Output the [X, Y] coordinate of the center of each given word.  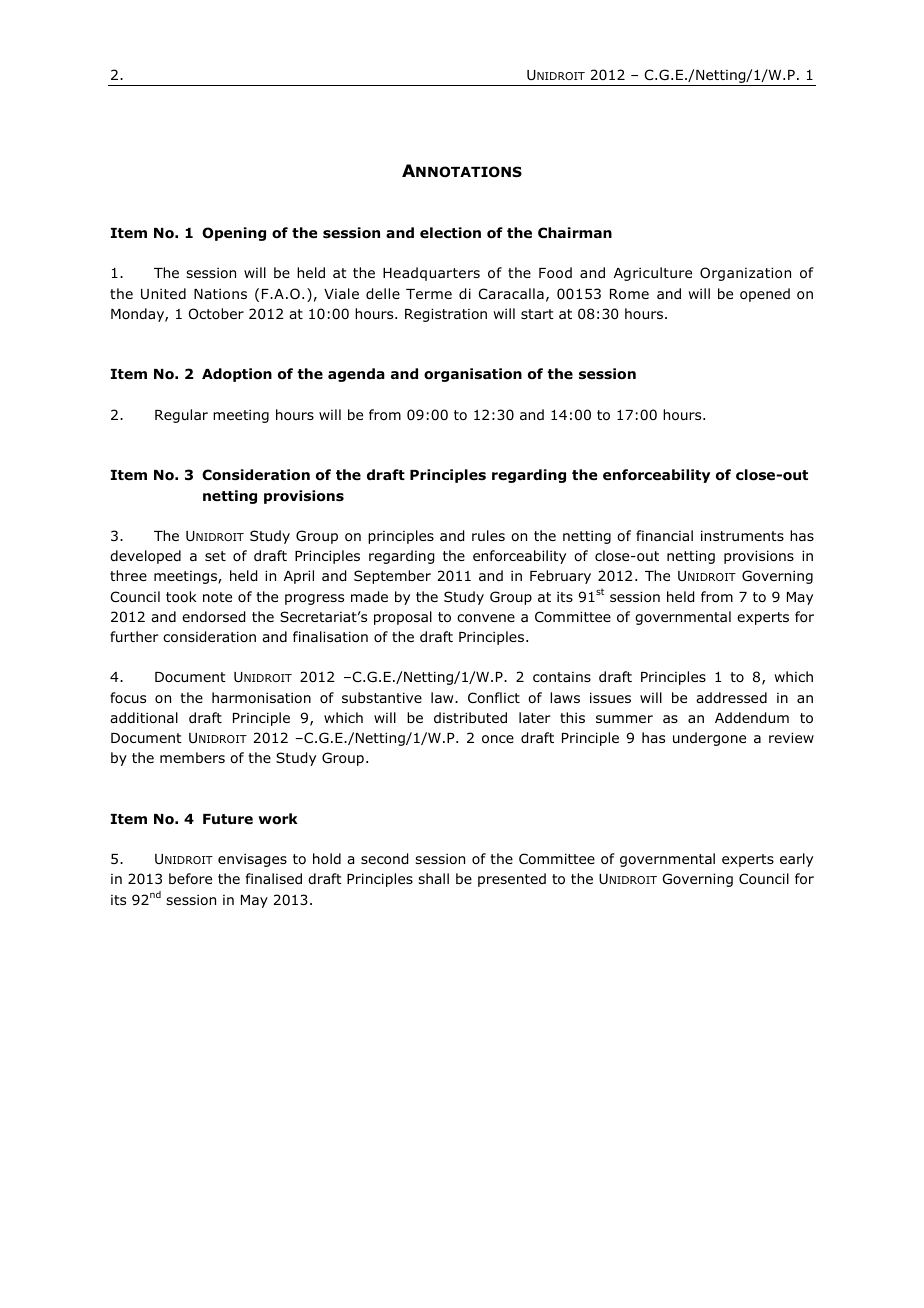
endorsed [213, 617]
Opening [234, 234]
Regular [181, 416]
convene [486, 618]
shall [433, 878]
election [450, 233]
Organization [745, 274]
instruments [742, 535]
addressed [731, 697]
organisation [473, 375]
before [190, 878]
